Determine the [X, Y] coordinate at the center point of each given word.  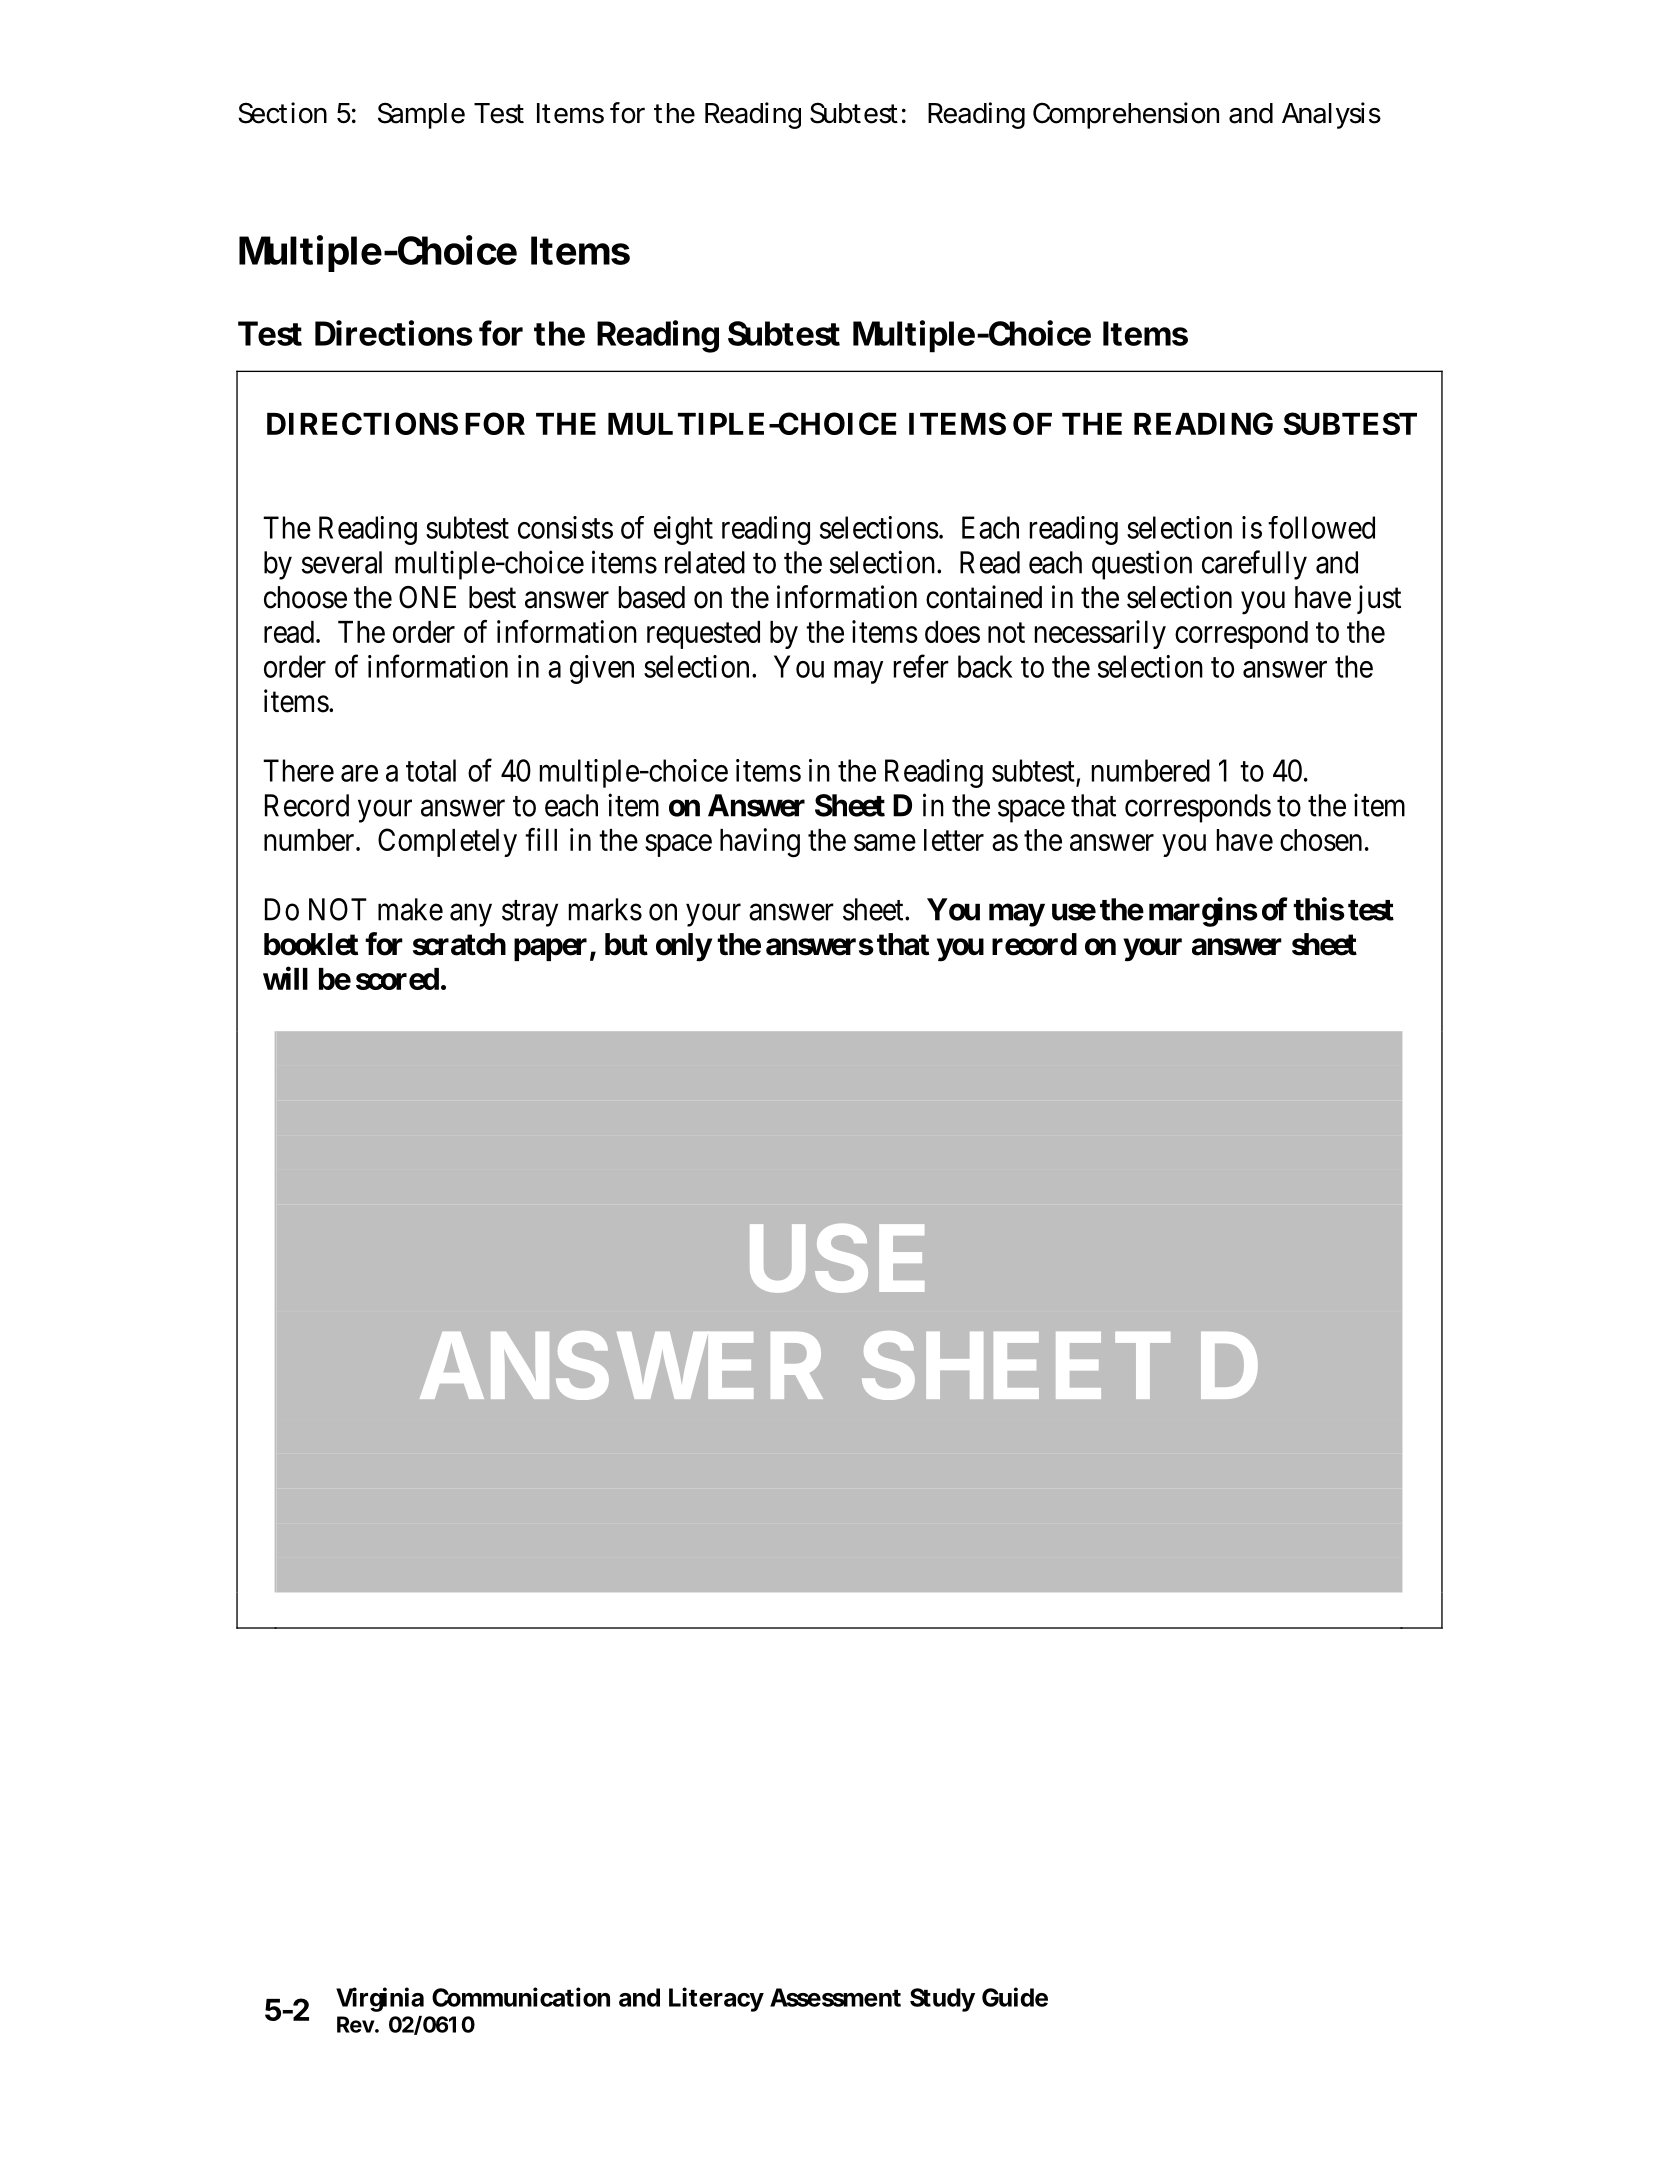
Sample [421, 115]
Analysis [1331, 115]
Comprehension [1126, 115]
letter [954, 840]
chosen [1321, 840]
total [431, 770]
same [885, 843]
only [684, 947]
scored [397, 979]
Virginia [380, 1999]
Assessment [835, 1997]
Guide [1015, 1997]
